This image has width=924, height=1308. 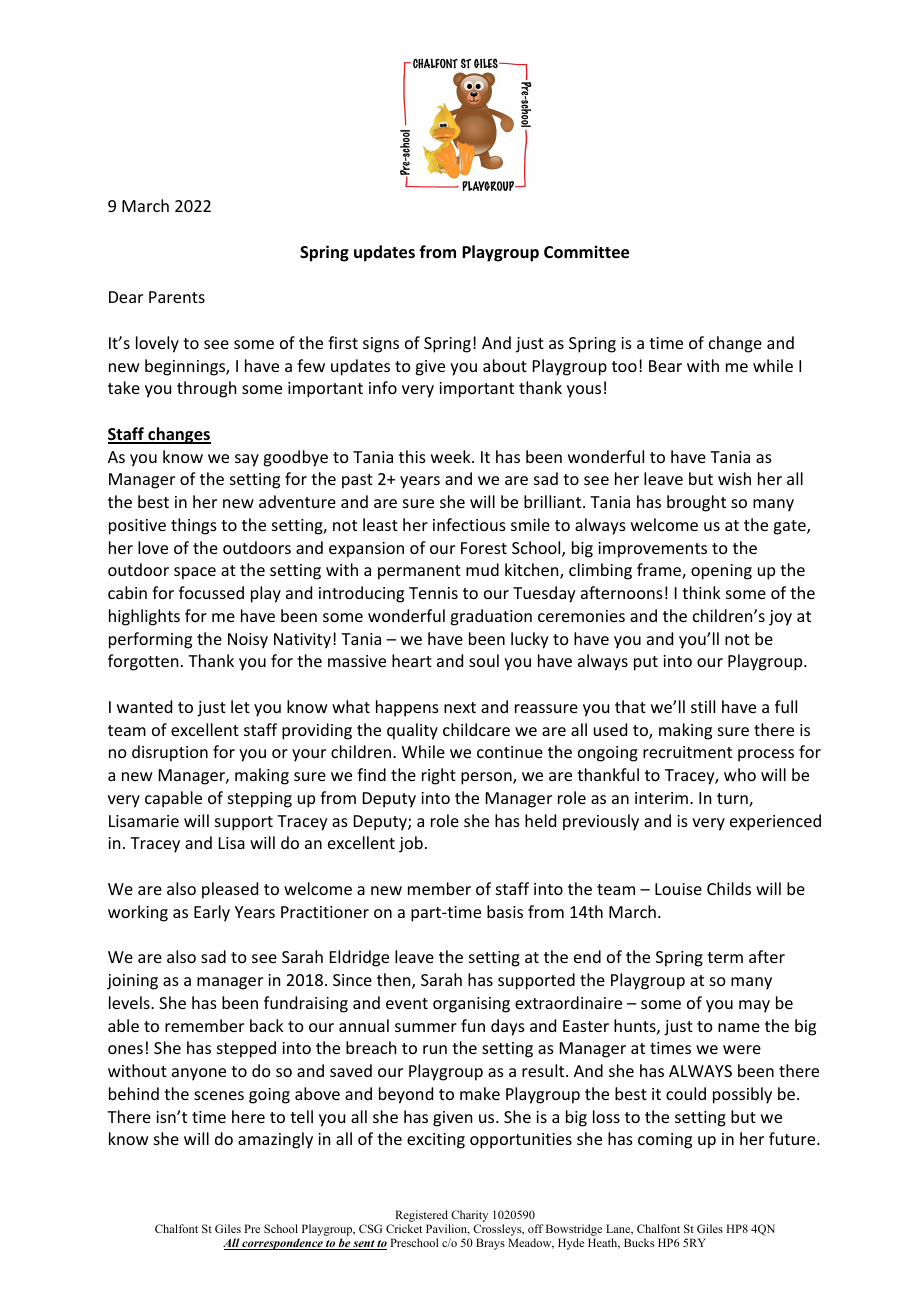 What do you see at coordinates (230, 890) in the image?
I see `pleased` at bounding box center [230, 890].
